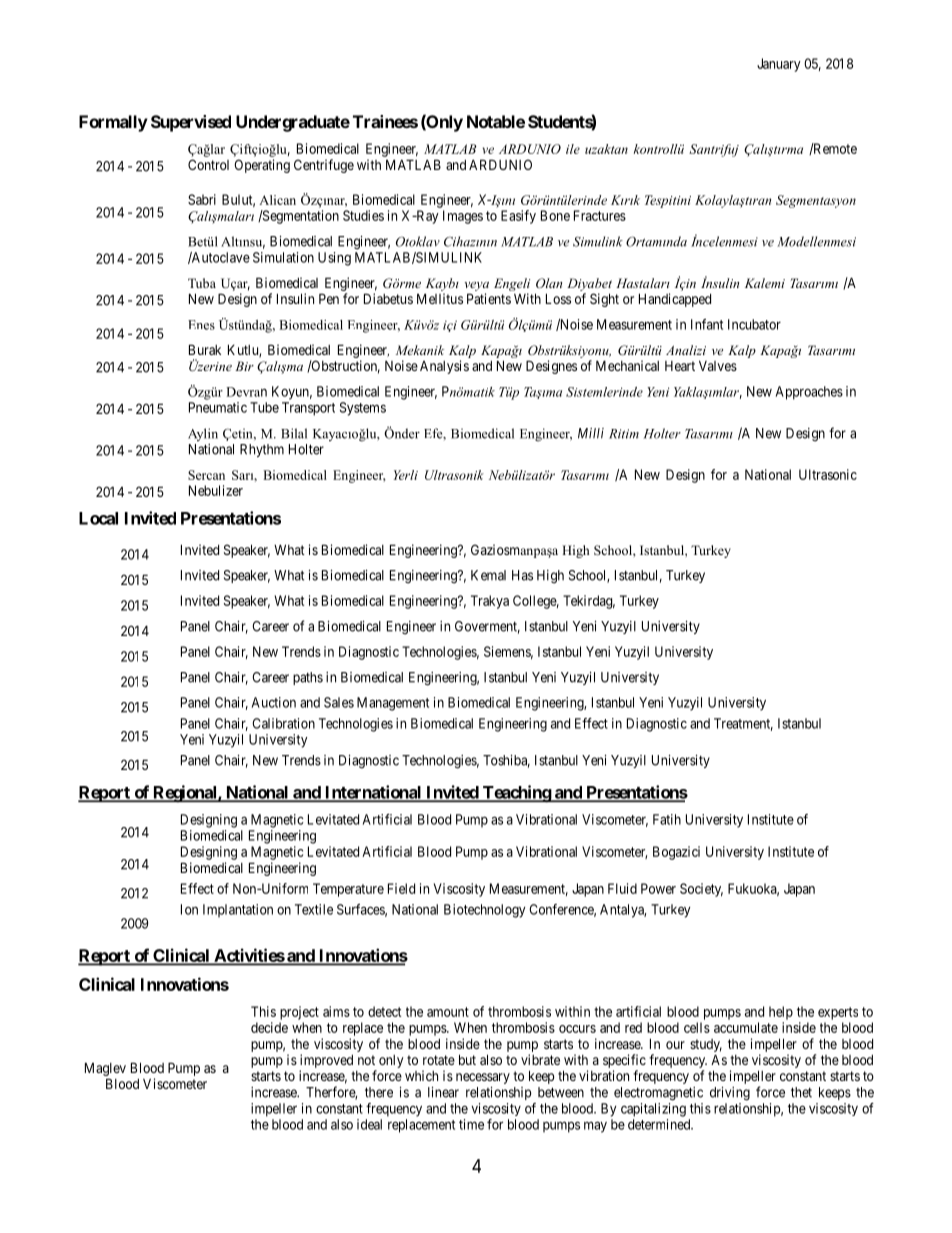  I want to click on Maglev, so click(105, 1070).
